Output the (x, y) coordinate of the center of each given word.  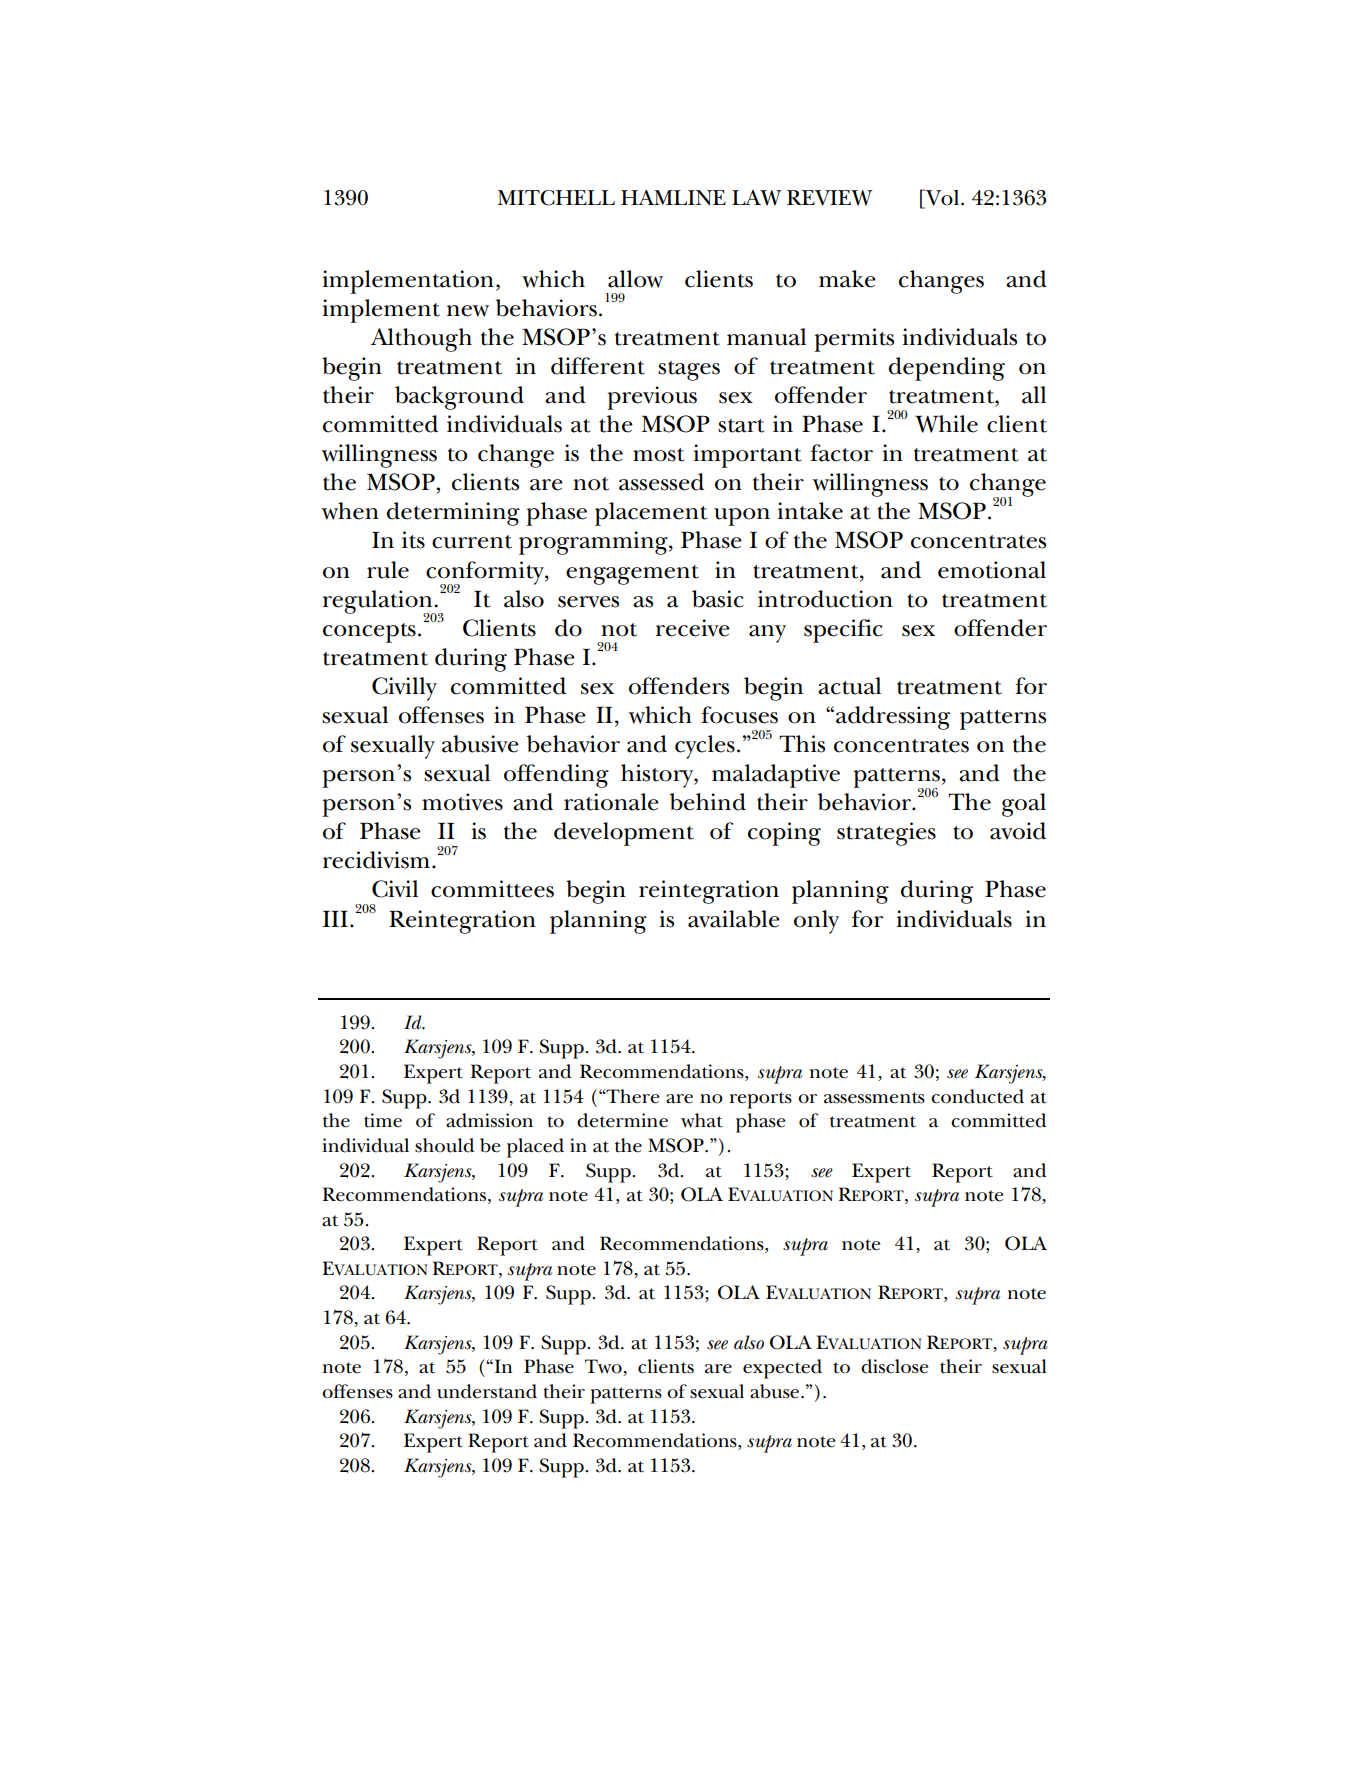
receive (693, 628)
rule (388, 570)
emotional (992, 570)
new (468, 311)
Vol (942, 198)
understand (487, 1391)
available (734, 919)
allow (635, 279)
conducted (977, 1096)
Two (604, 1367)
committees (492, 889)
